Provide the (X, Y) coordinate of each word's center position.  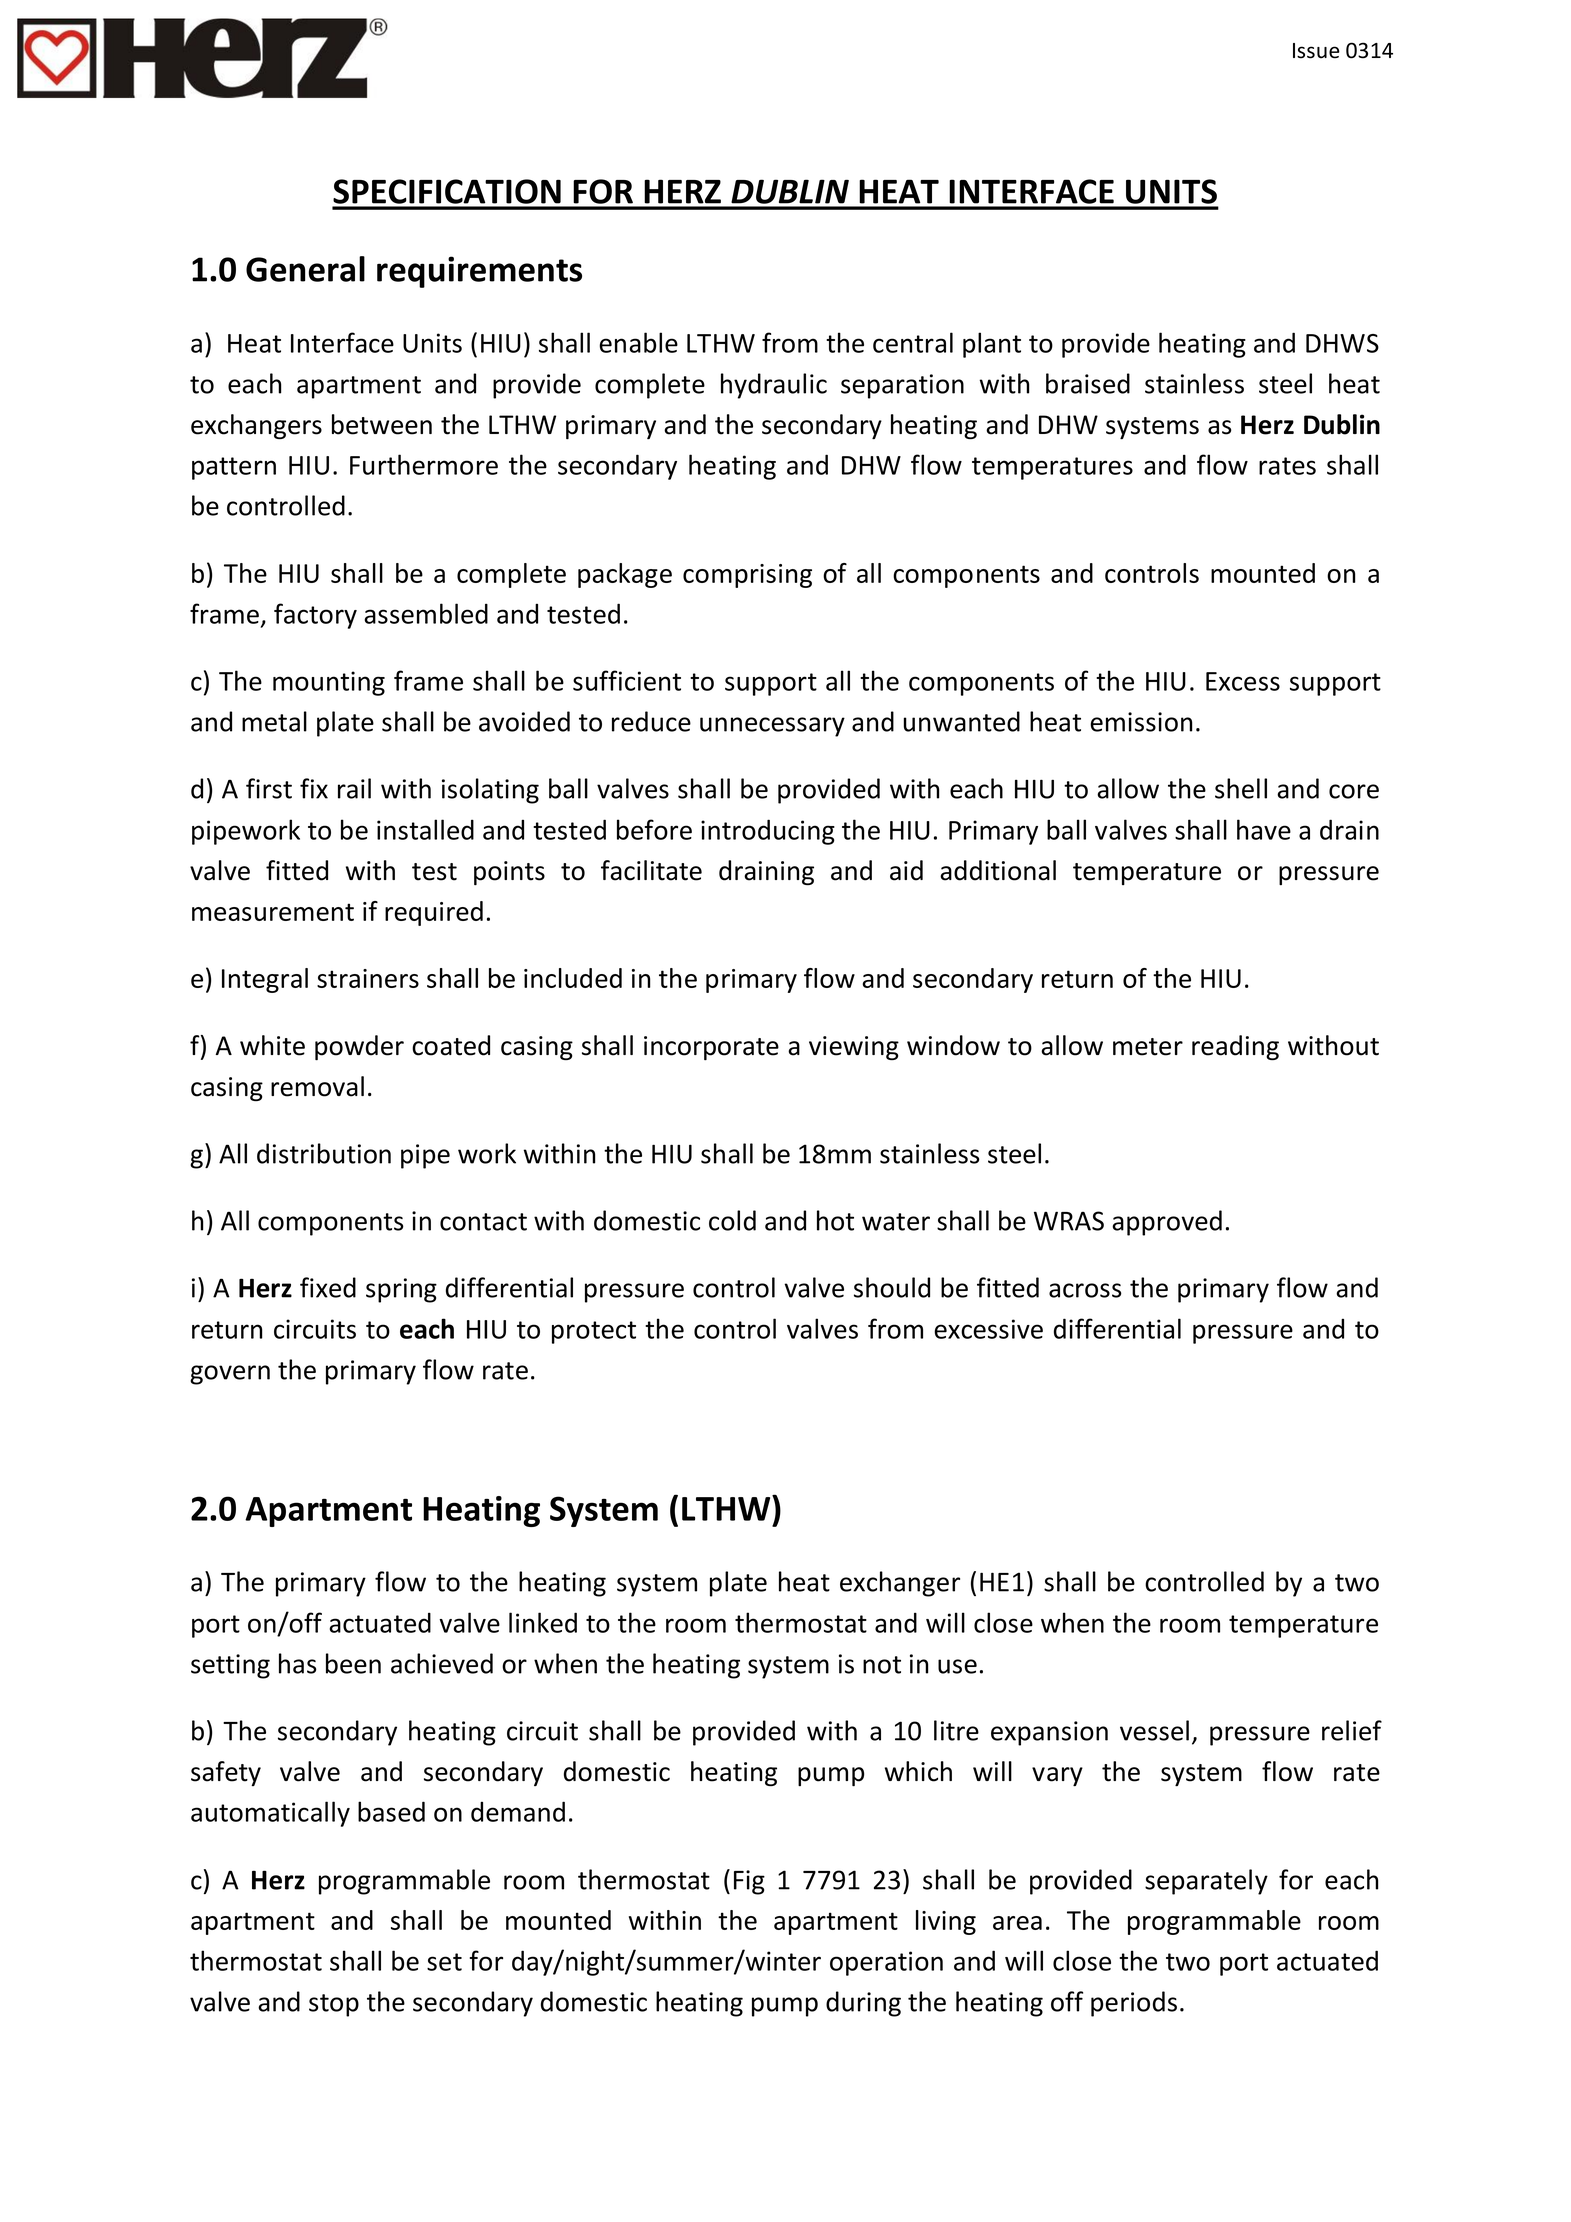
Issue (1316, 51)
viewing (854, 1048)
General (305, 269)
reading (1235, 1047)
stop (334, 2005)
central (913, 342)
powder (359, 1048)
